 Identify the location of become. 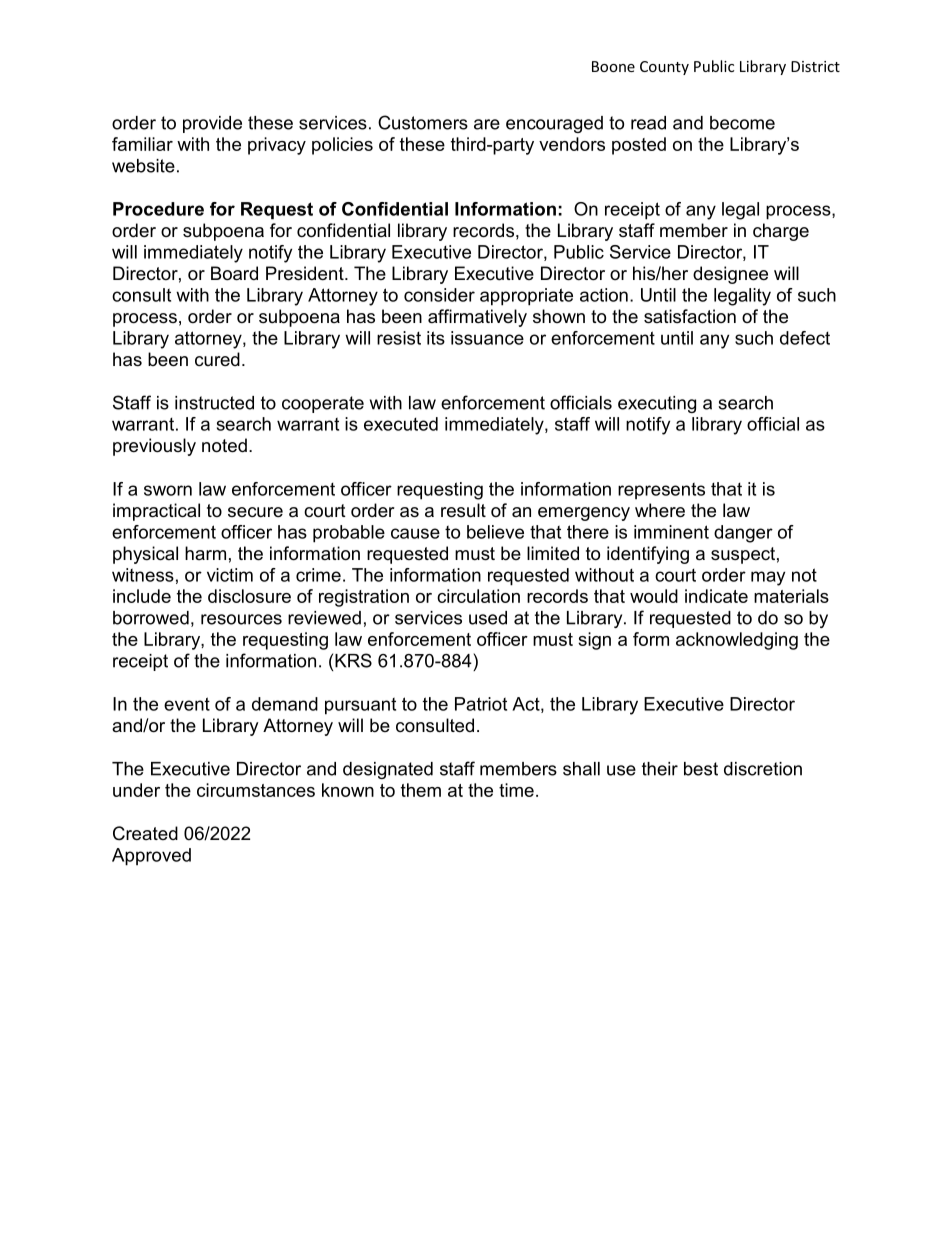
(742, 123).
